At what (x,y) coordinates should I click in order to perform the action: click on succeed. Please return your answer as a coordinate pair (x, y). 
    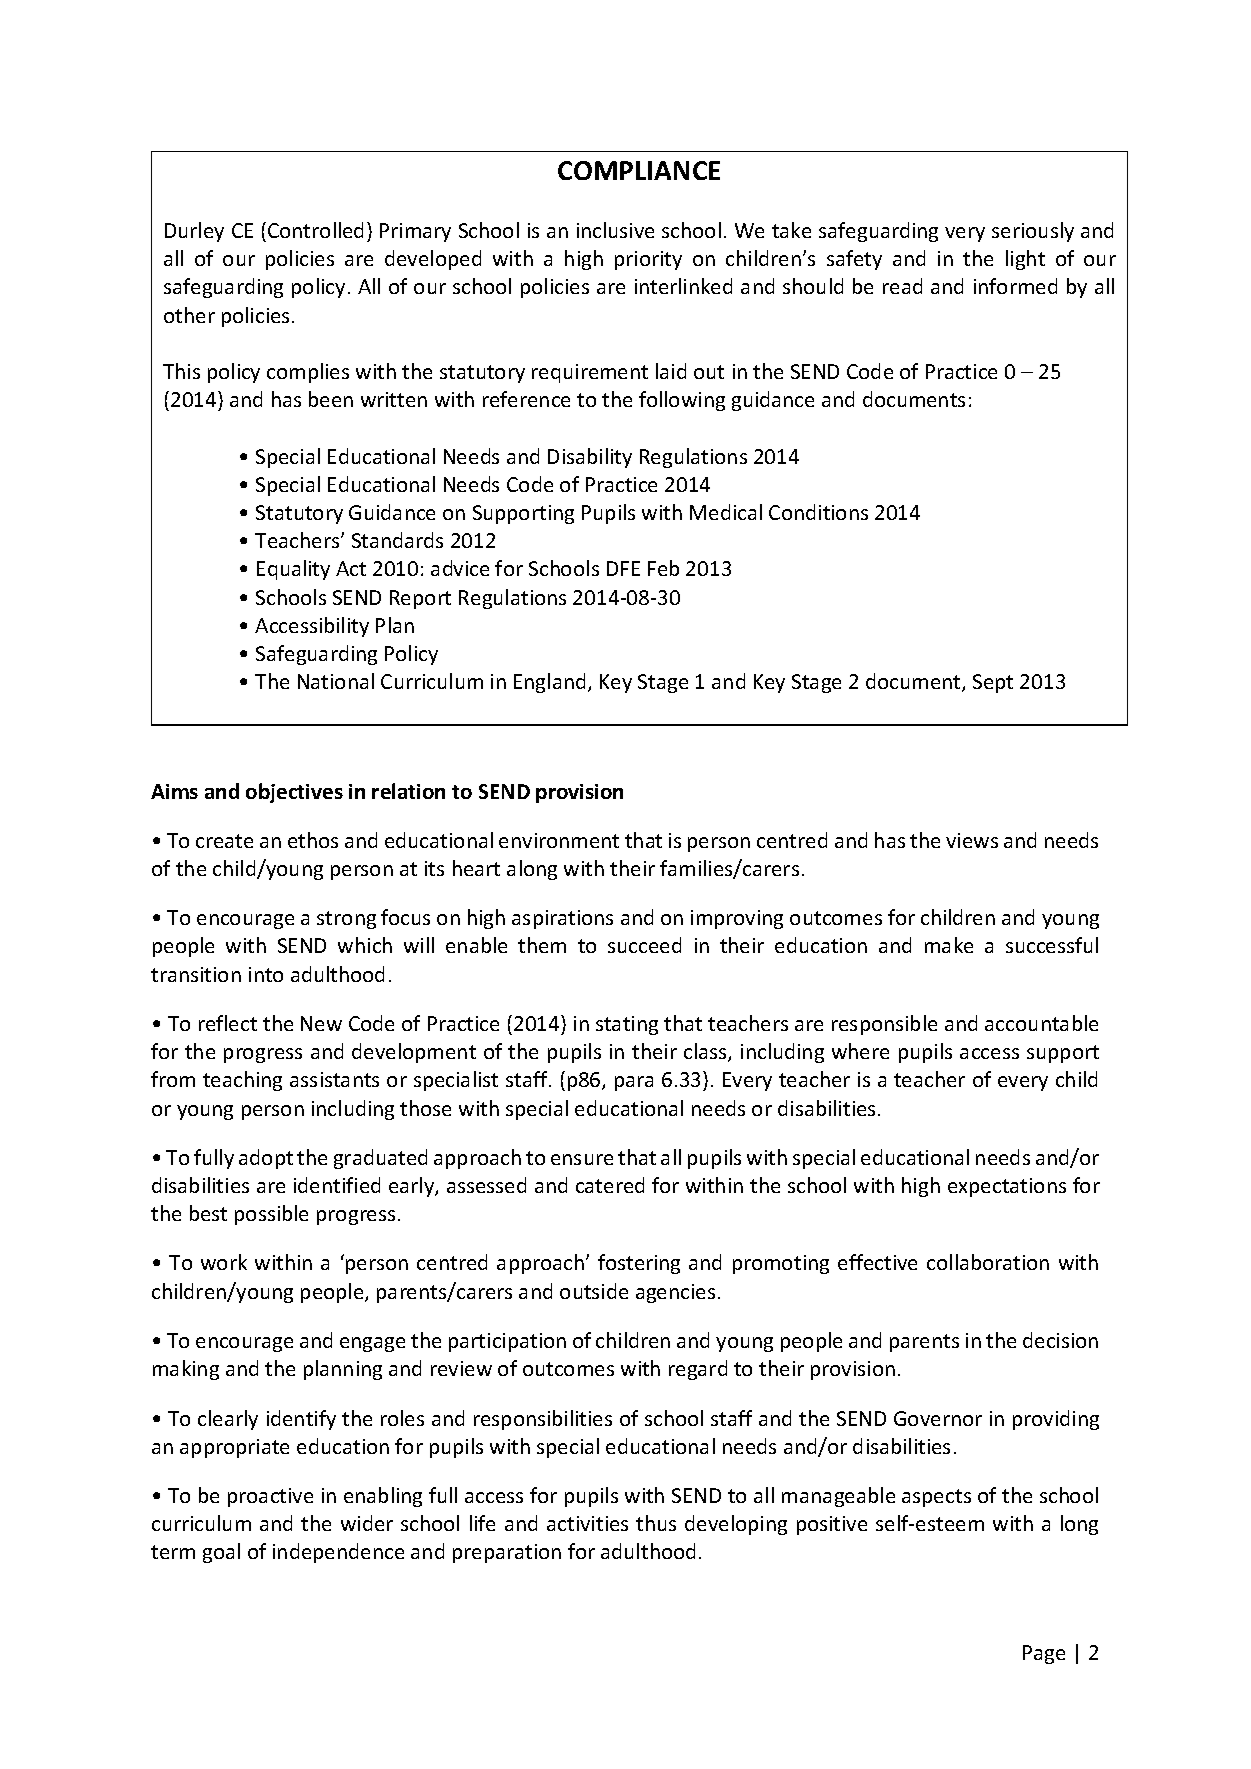
    Looking at the image, I should click on (644, 945).
